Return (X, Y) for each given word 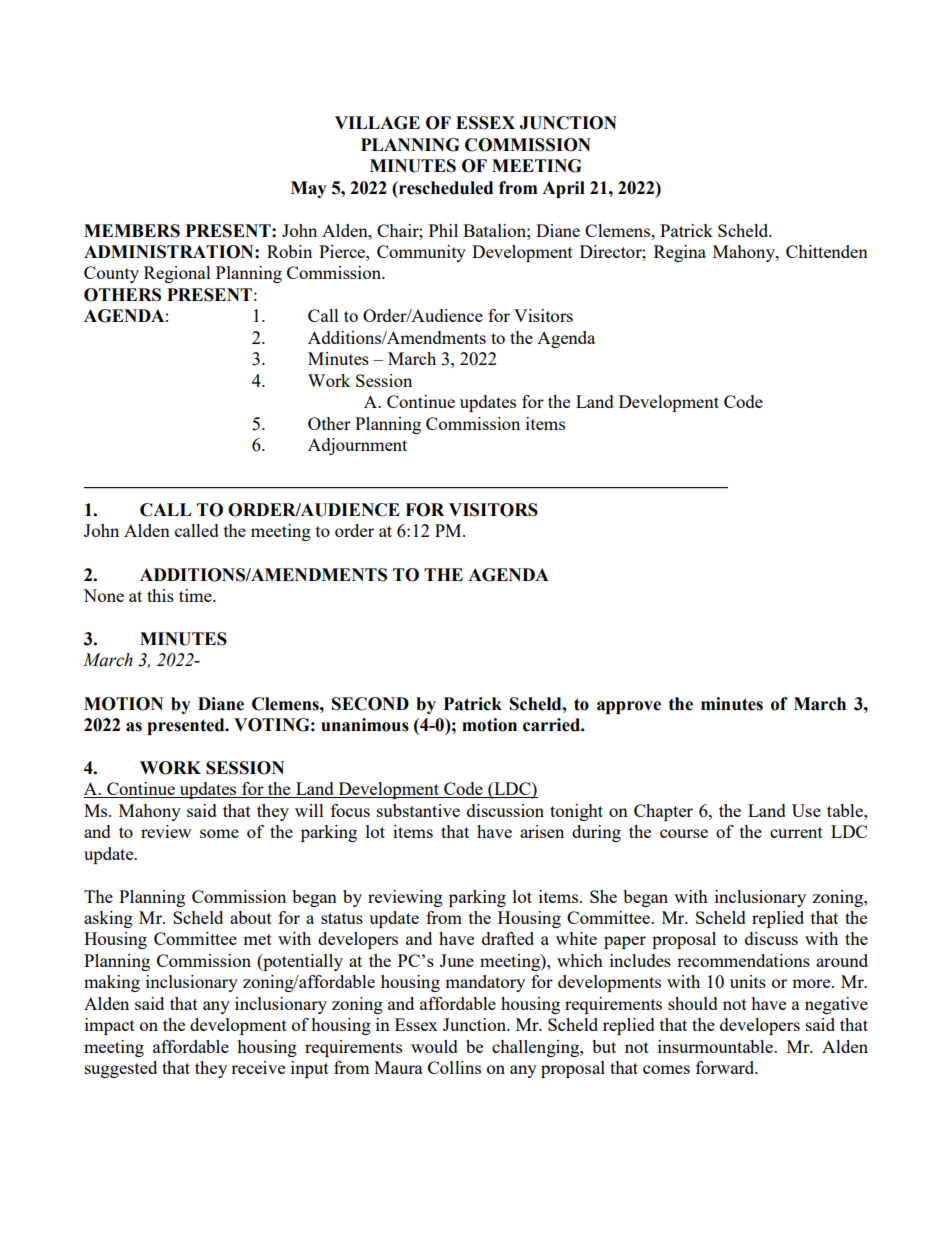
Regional (177, 274)
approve (629, 707)
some (219, 833)
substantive (418, 810)
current (796, 832)
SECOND (370, 704)
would (434, 1046)
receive (258, 1067)
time (196, 595)
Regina (680, 253)
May (309, 189)
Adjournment (357, 446)
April (563, 189)
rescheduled (445, 188)
